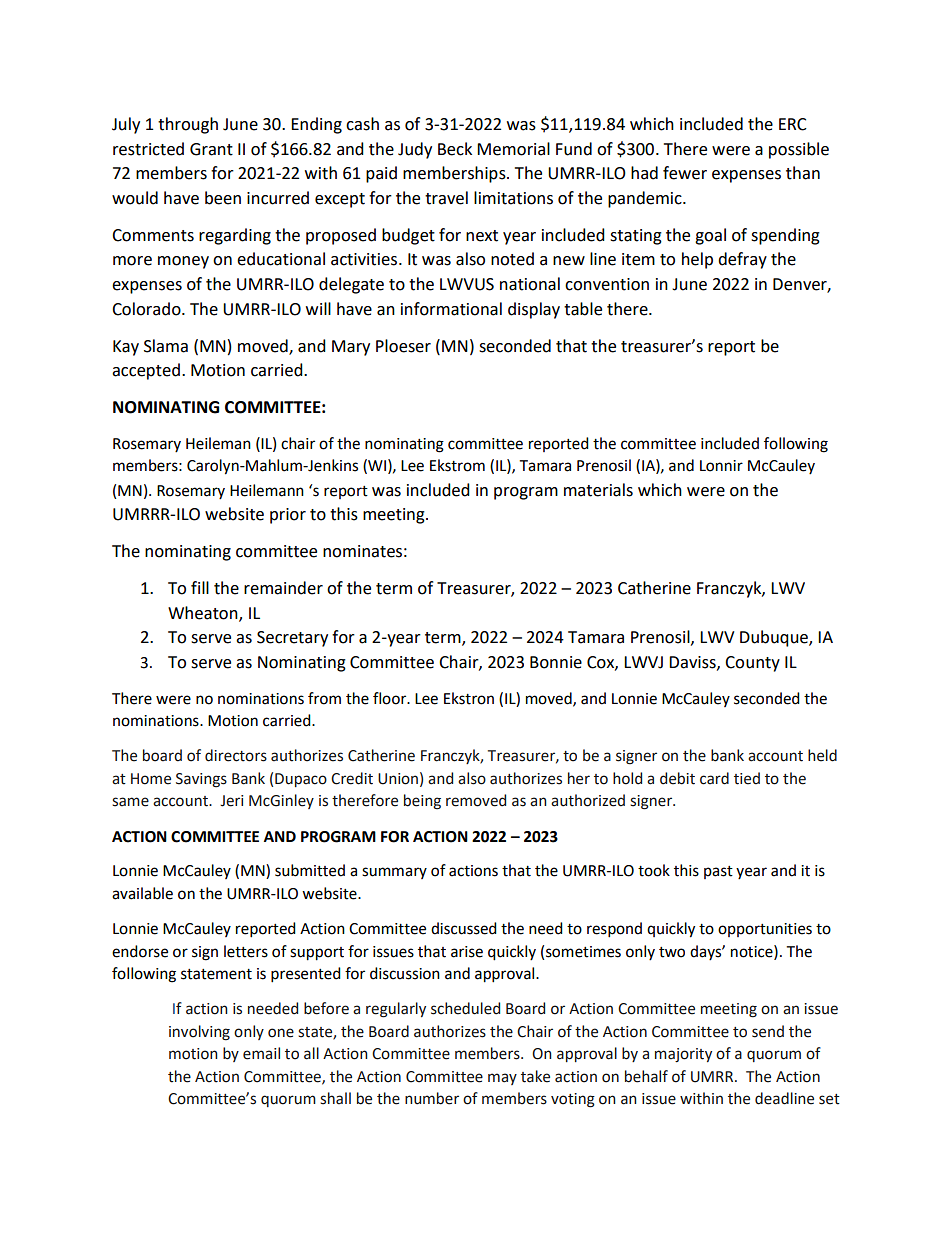  Describe the element at coordinates (768, 1031) in the screenshot. I see `send` at that location.
